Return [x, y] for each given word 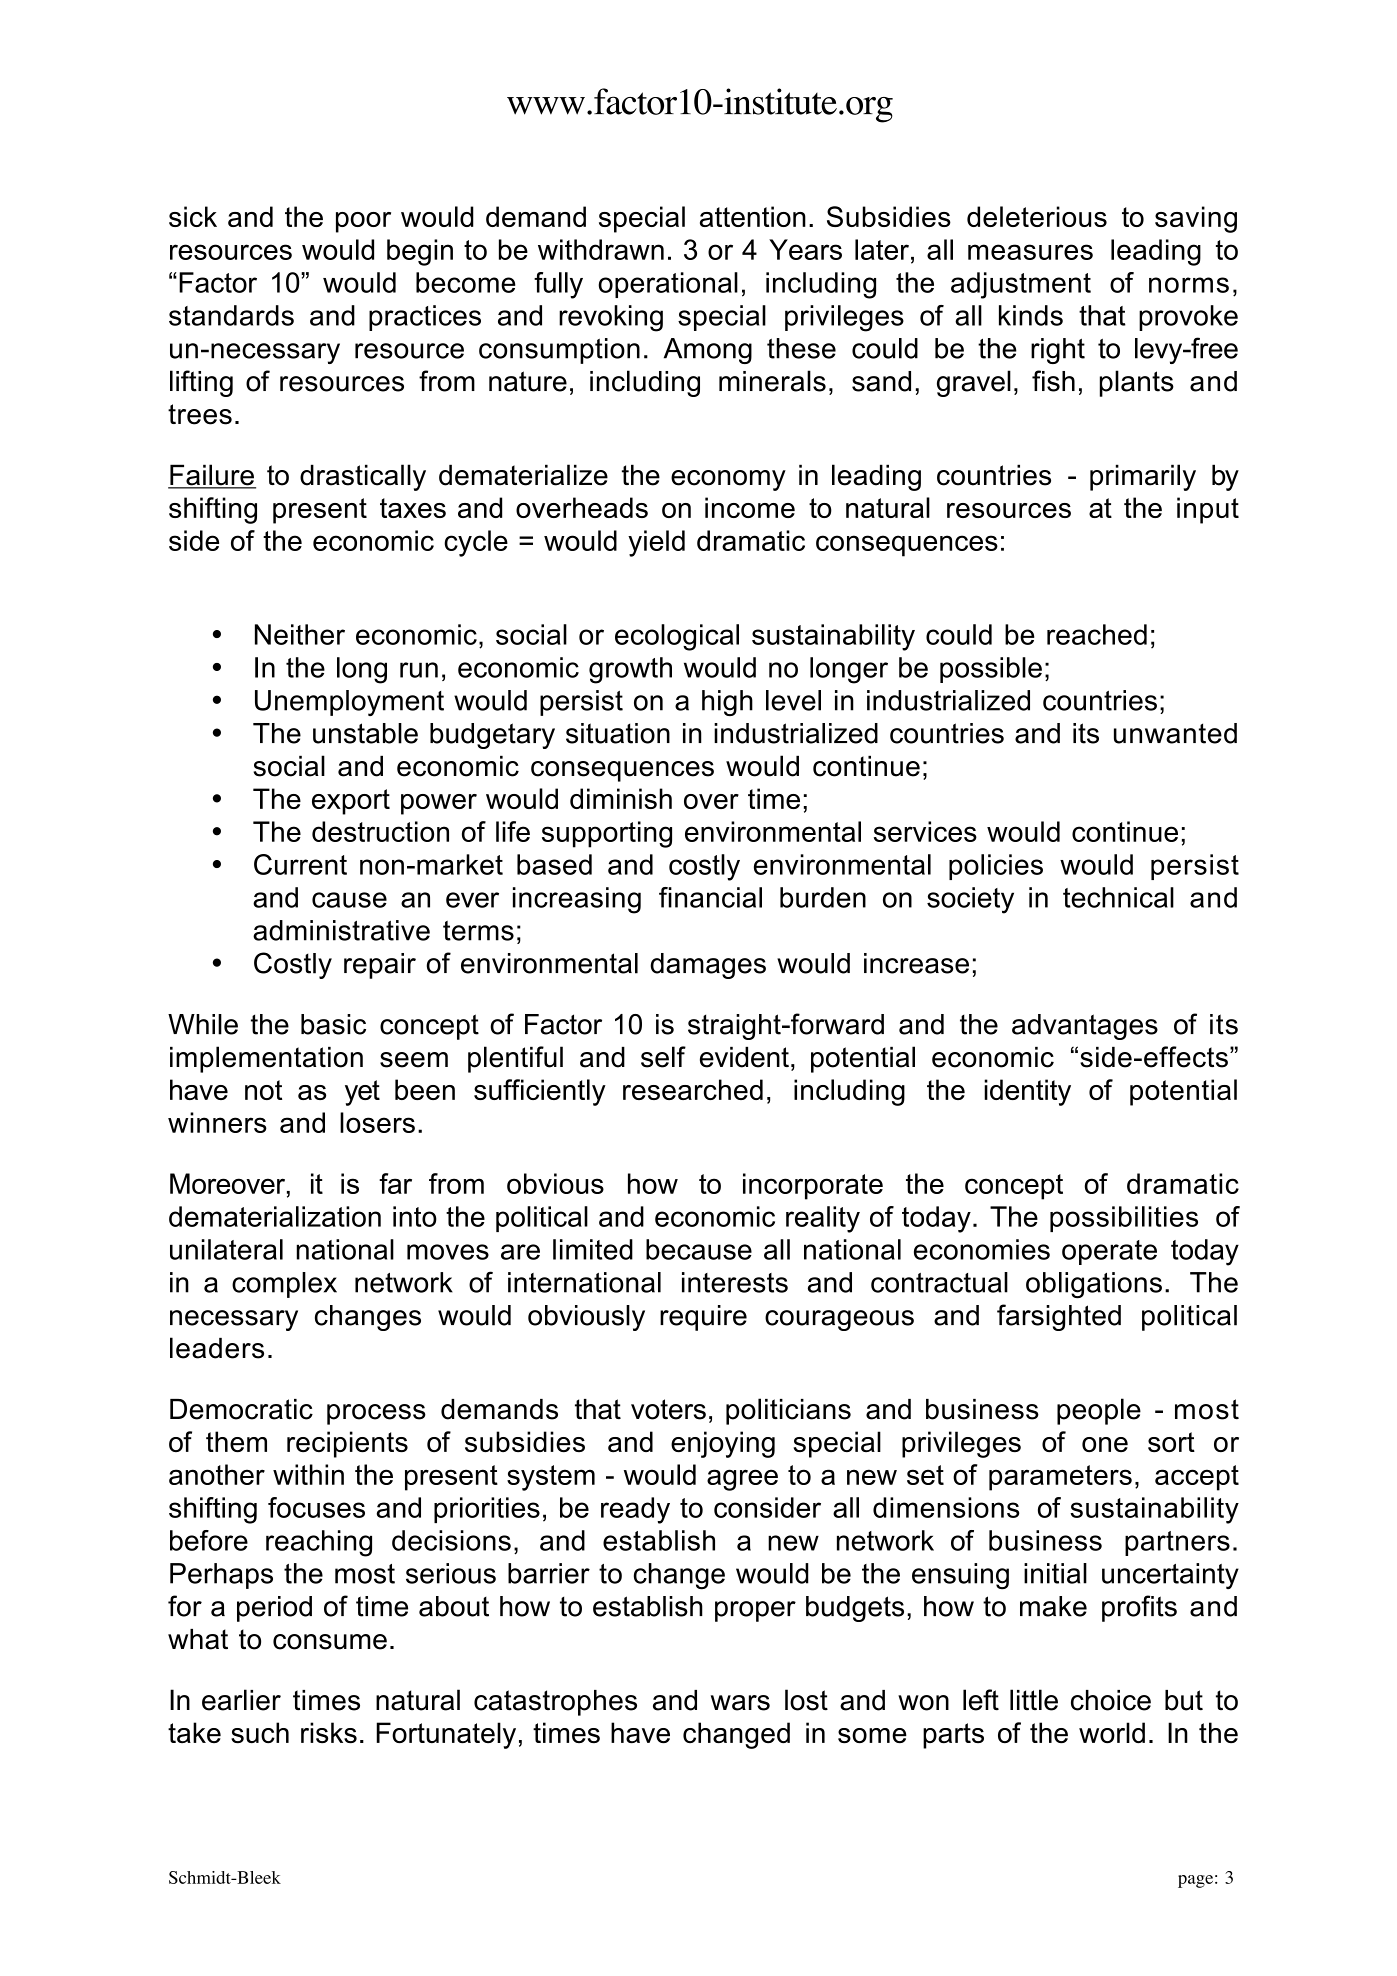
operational [668, 285]
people [1099, 1411]
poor [363, 222]
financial [710, 897]
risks [329, 1732]
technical [1118, 897]
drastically [363, 477]
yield [656, 543]
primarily [1143, 477]
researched [693, 1089]
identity [1027, 1092]
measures [1030, 252]
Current [300, 864]
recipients [347, 1444]
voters [668, 1409]
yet [362, 1093]
